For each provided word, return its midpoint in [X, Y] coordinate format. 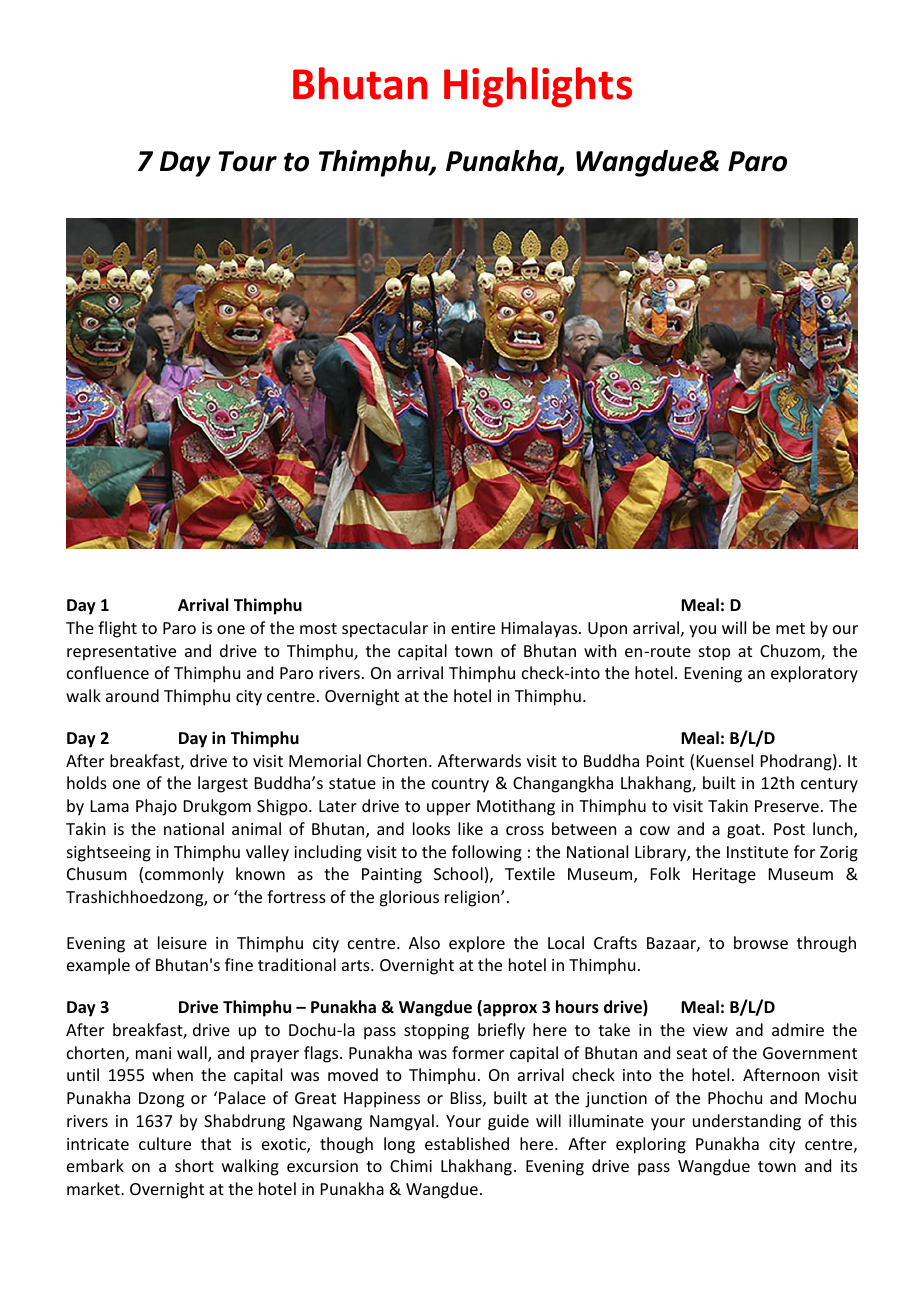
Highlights [538, 87]
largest [223, 784]
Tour [247, 161]
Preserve [787, 806]
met [790, 628]
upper [449, 809]
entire [473, 628]
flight [117, 629]
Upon [607, 630]
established [467, 1143]
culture [165, 1143]
